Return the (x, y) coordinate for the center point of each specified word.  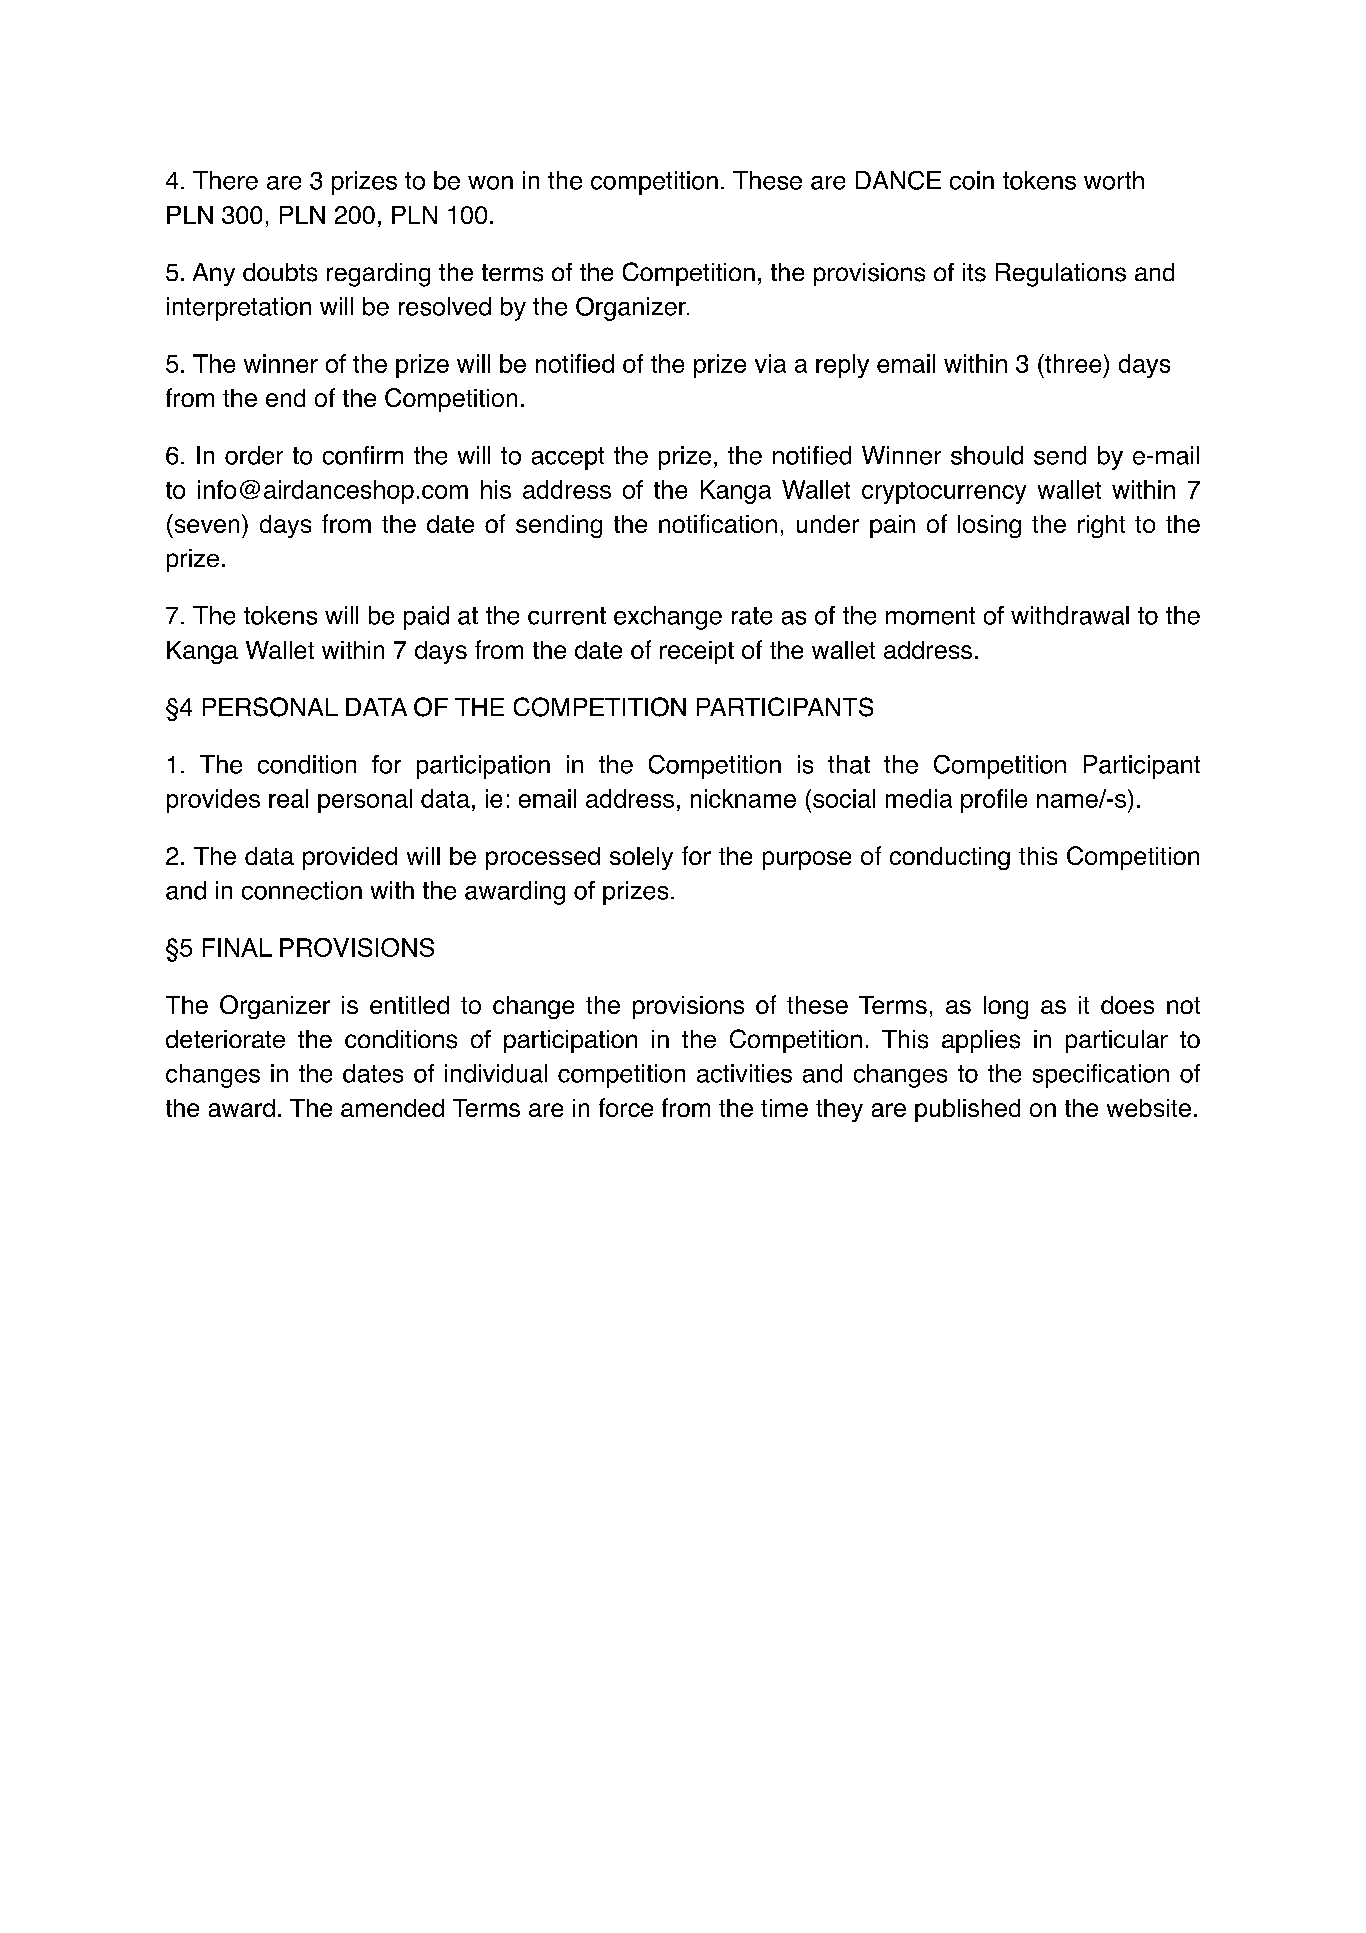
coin (972, 180)
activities (744, 1073)
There (225, 180)
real (288, 798)
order (254, 455)
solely (641, 858)
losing (989, 526)
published (967, 1110)
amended (392, 1108)
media (919, 798)
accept (568, 458)
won (490, 183)
